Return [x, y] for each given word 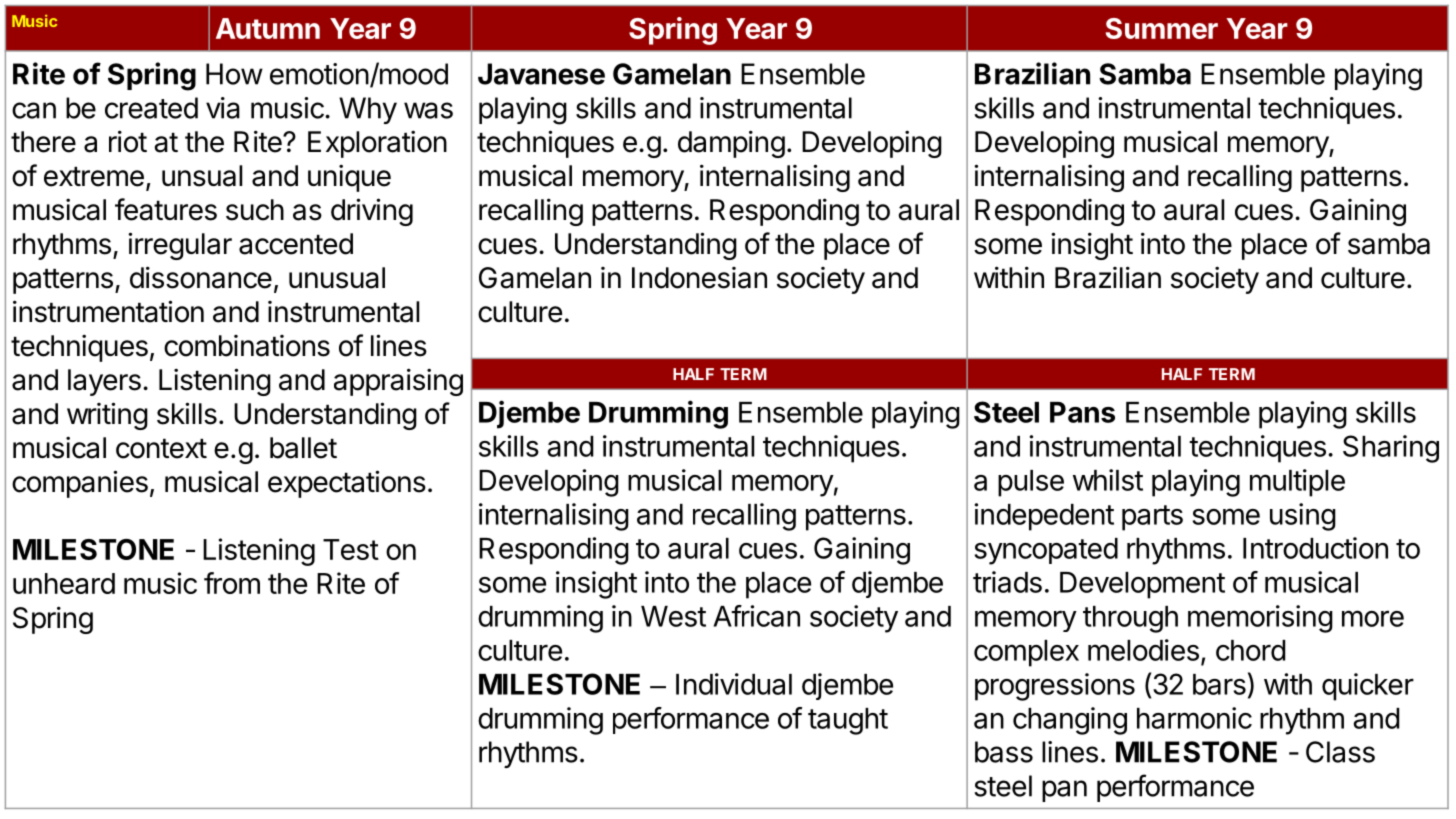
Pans [1082, 412]
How [234, 74]
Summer [1162, 28]
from [232, 583]
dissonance [201, 277]
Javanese [541, 74]
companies [80, 484]
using [1303, 517]
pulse [1031, 483]
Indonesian [699, 278]
